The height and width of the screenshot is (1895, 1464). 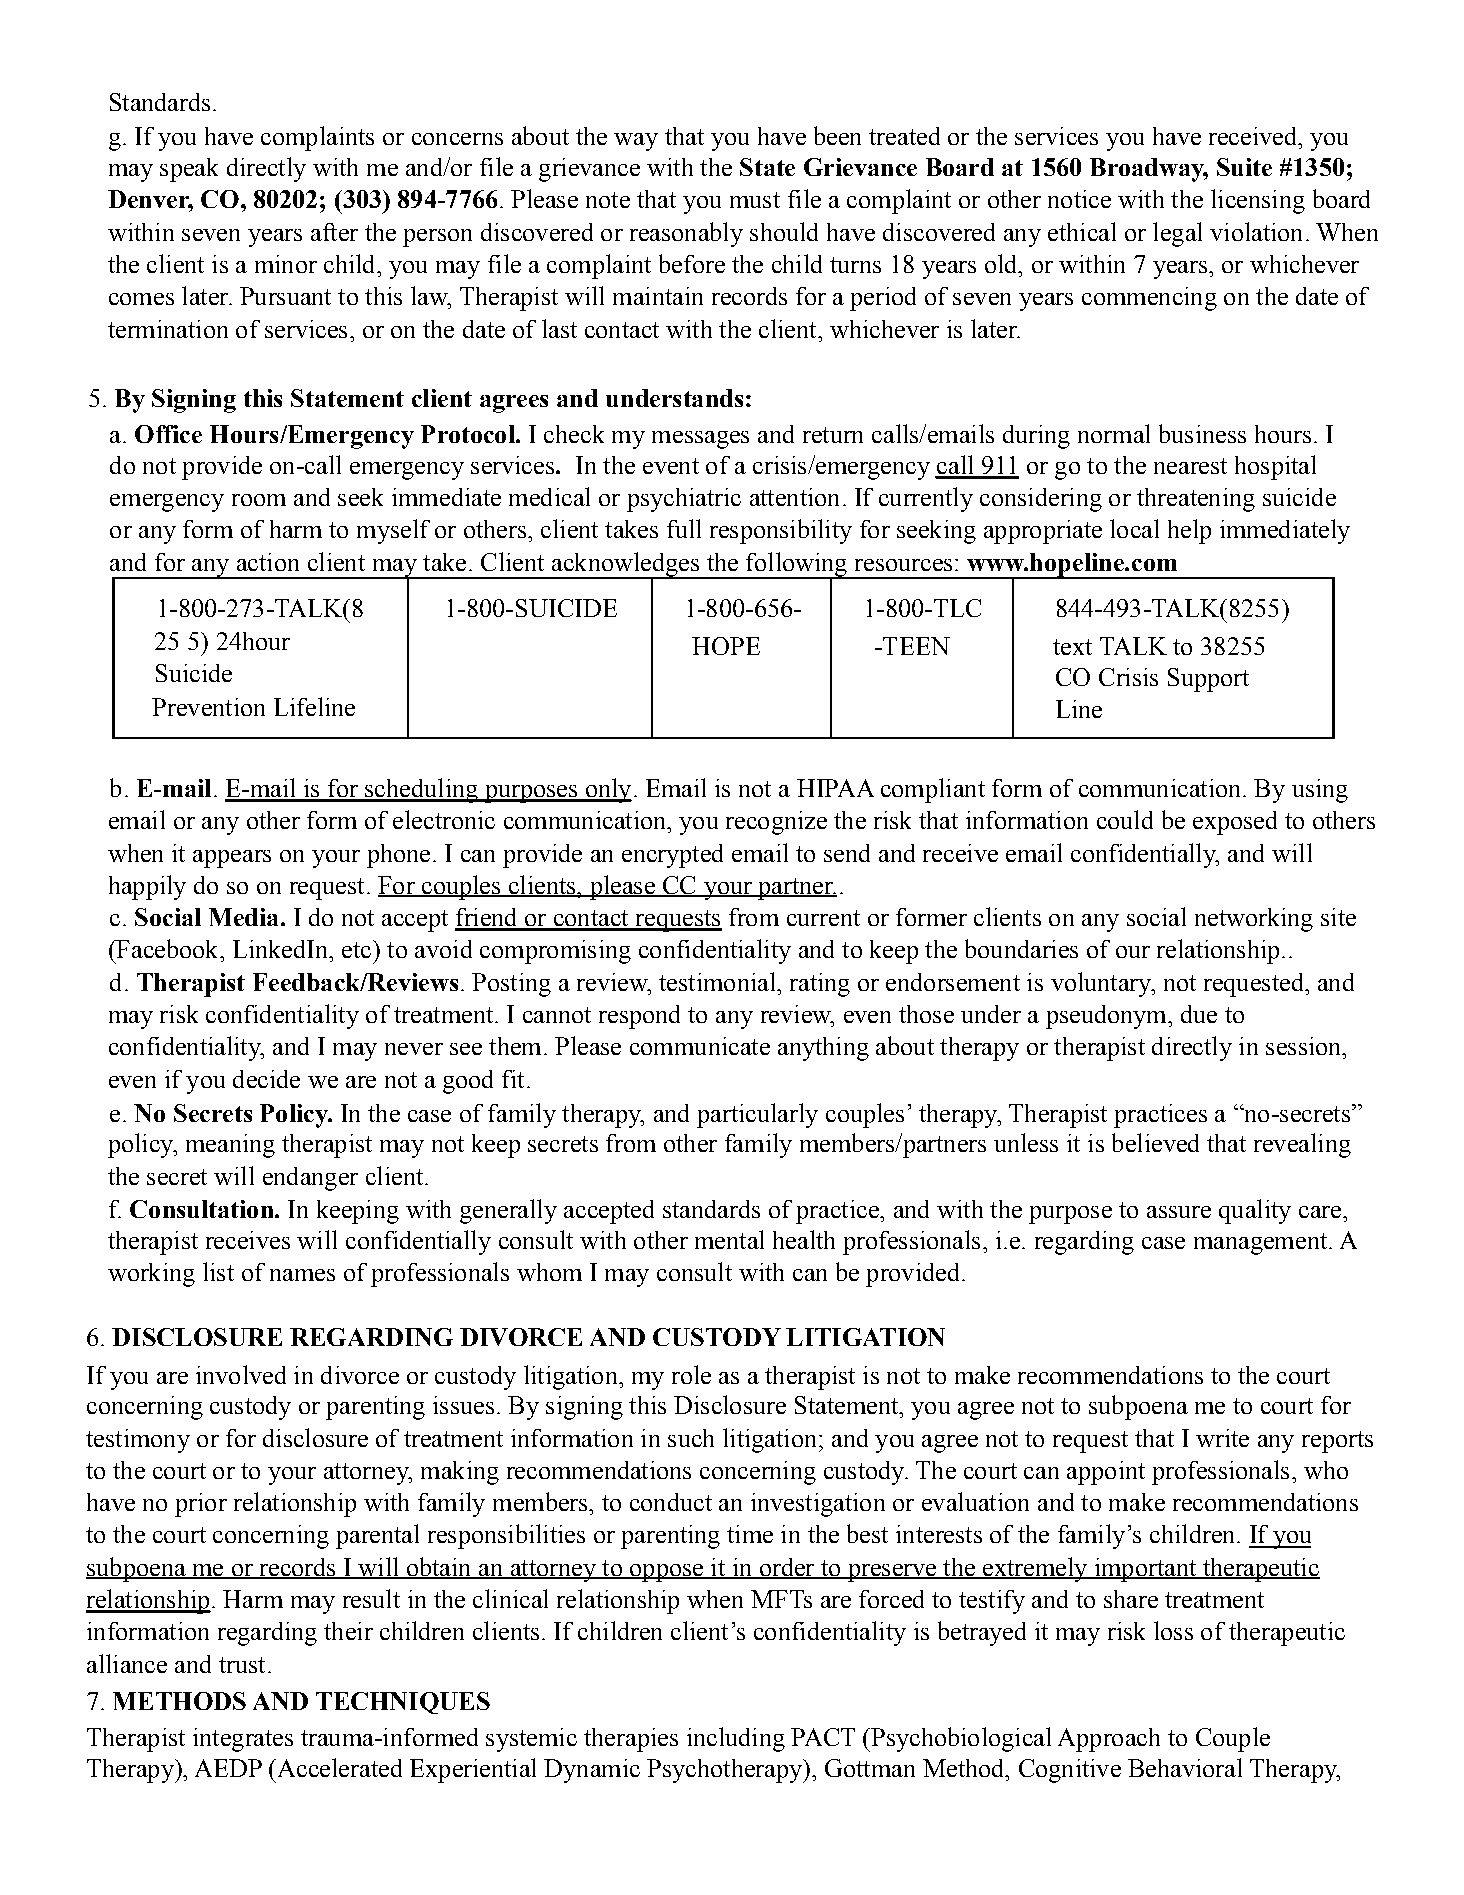 I want to click on must, so click(x=755, y=200).
